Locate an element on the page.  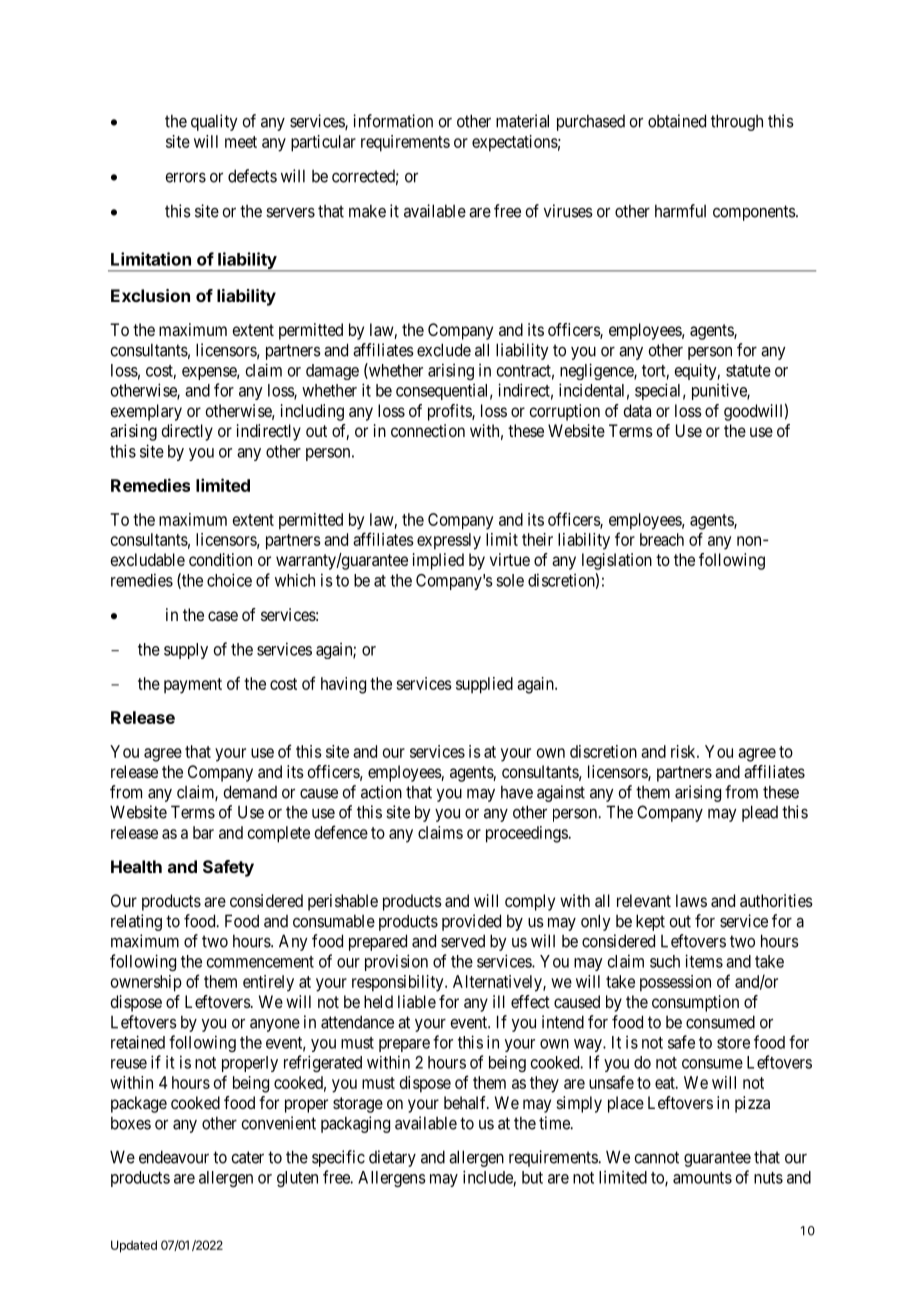
dietary is located at coordinates (392, 1158).
